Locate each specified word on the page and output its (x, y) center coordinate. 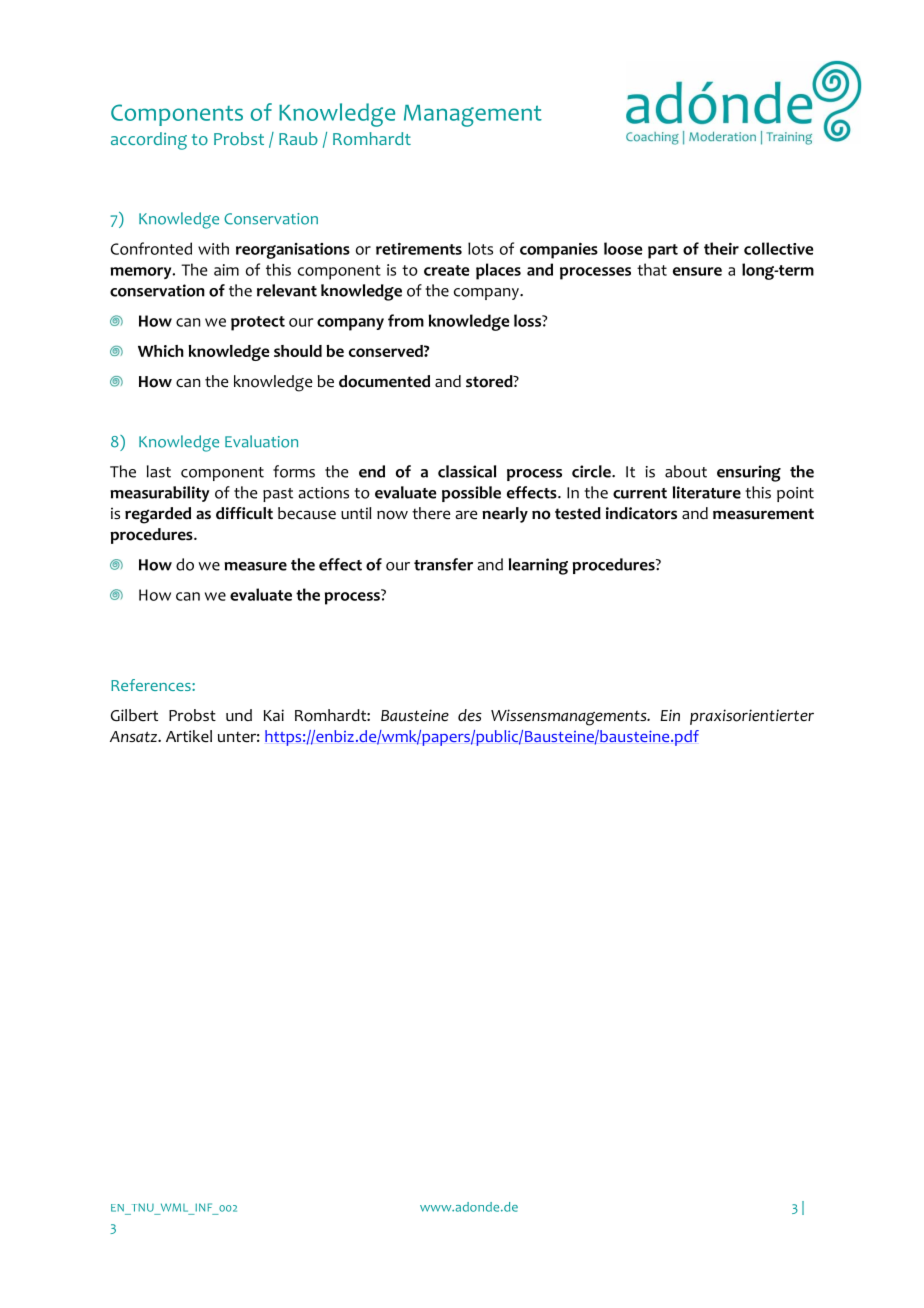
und (239, 715)
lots (480, 248)
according (149, 141)
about (686, 471)
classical (467, 471)
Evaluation (261, 441)
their (721, 248)
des (470, 715)
